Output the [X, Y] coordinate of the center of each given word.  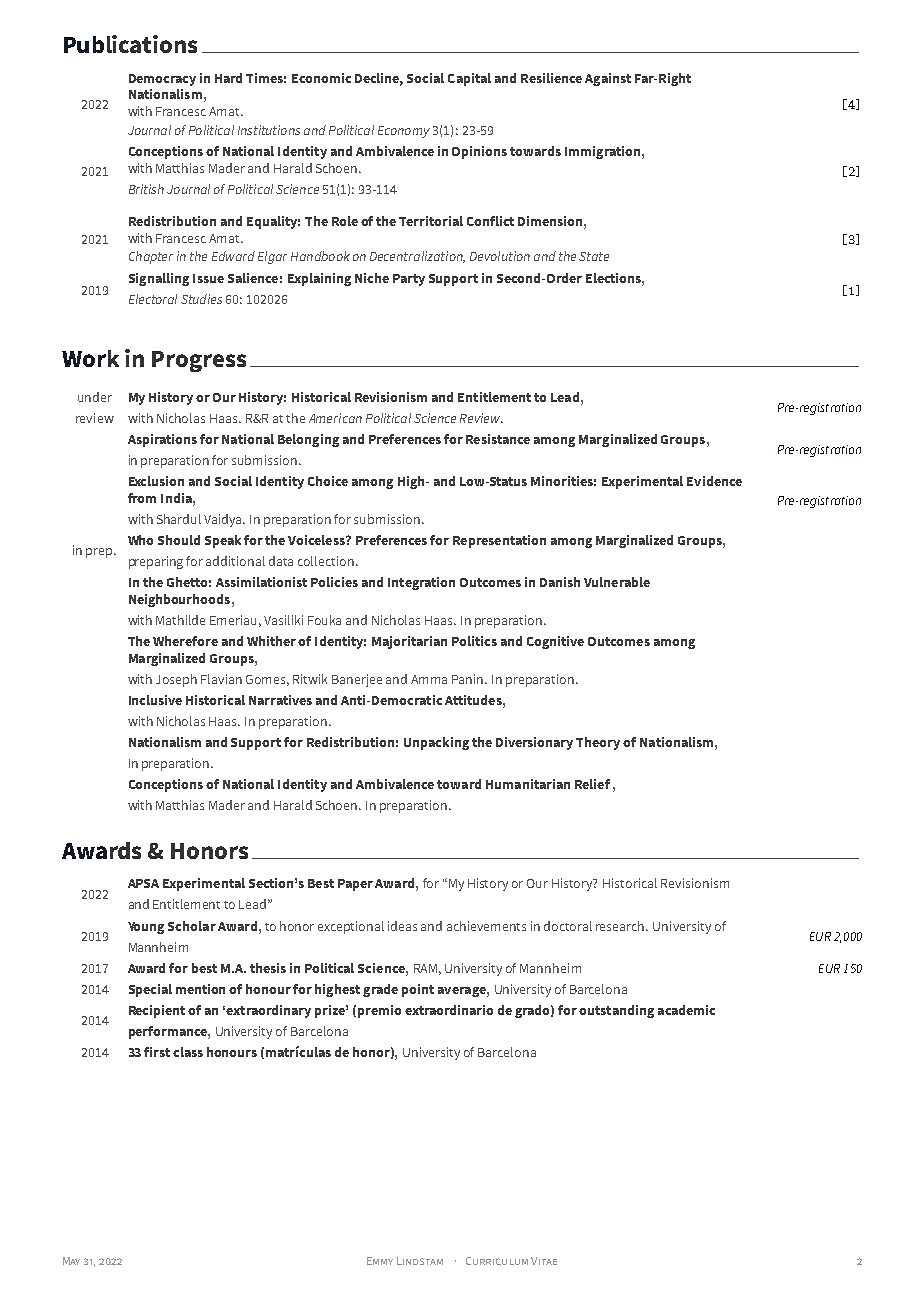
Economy [404, 132]
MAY [71, 1261]
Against [608, 79]
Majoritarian [409, 642]
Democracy [162, 80]
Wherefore [185, 641]
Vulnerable [617, 582]
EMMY [380, 1261]
